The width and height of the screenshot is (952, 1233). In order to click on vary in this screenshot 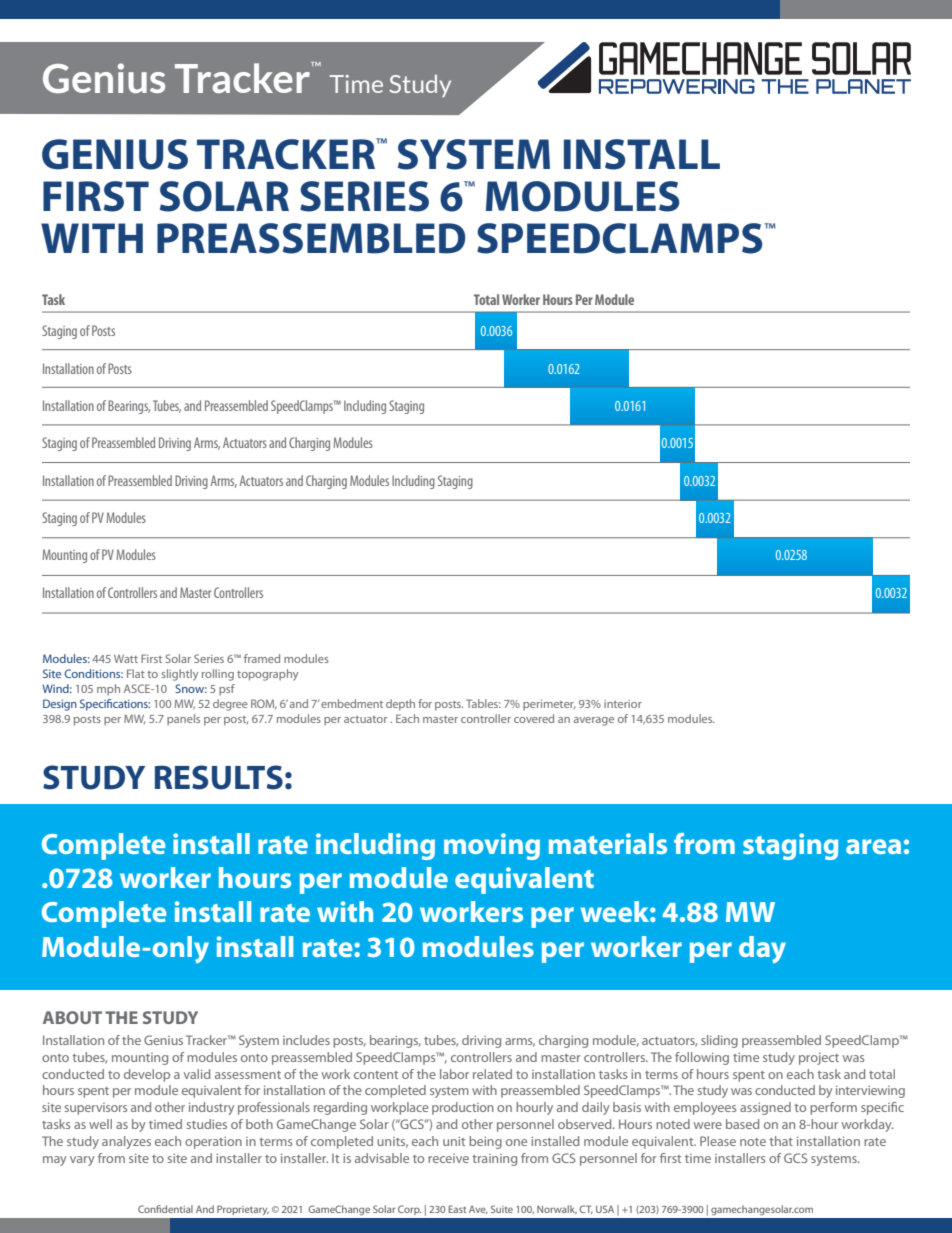, I will do `click(82, 1161)`.
